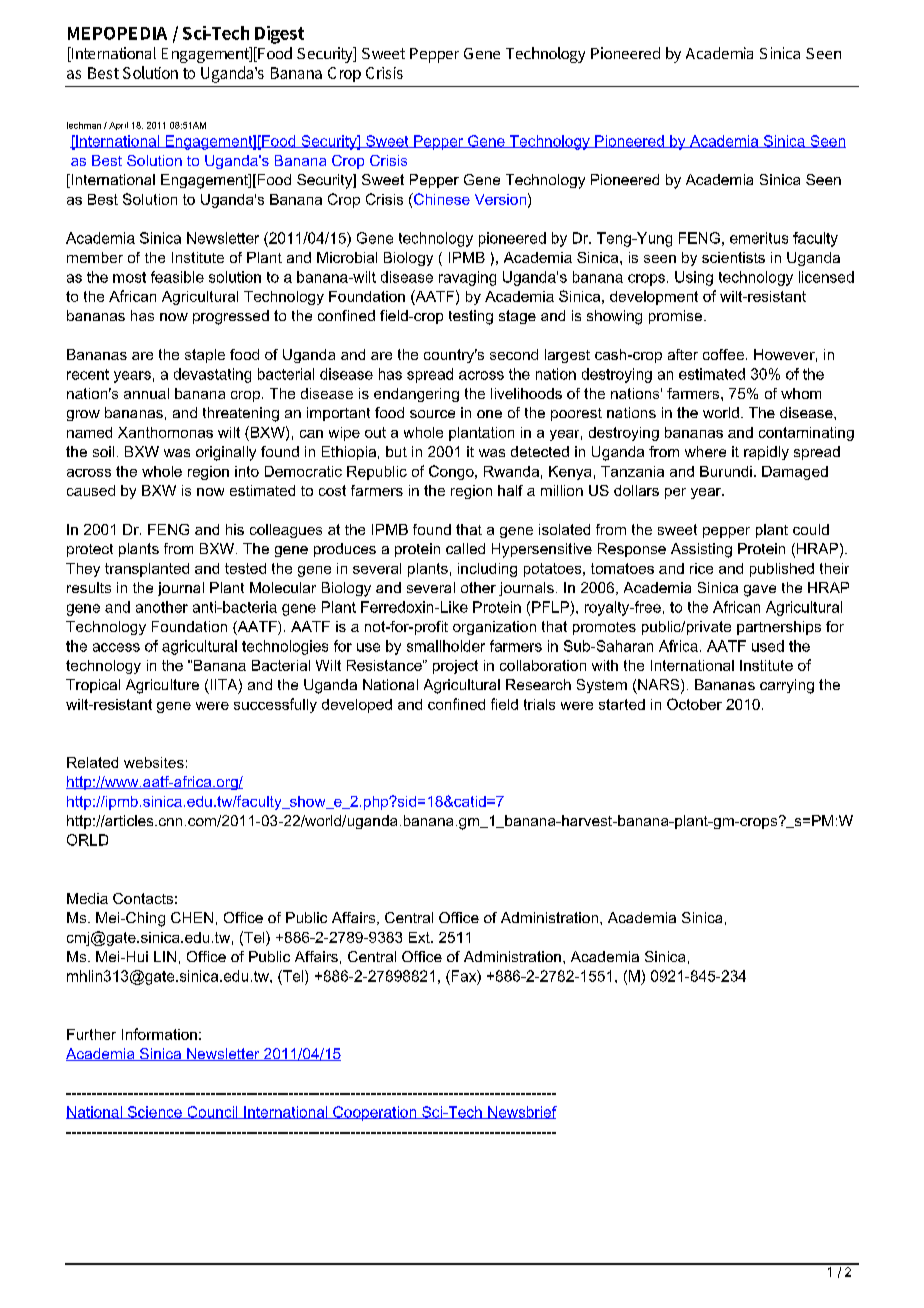 The image size is (924, 1308). What do you see at coordinates (723, 354) in the document?
I see `coffee` at bounding box center [723, 354].
